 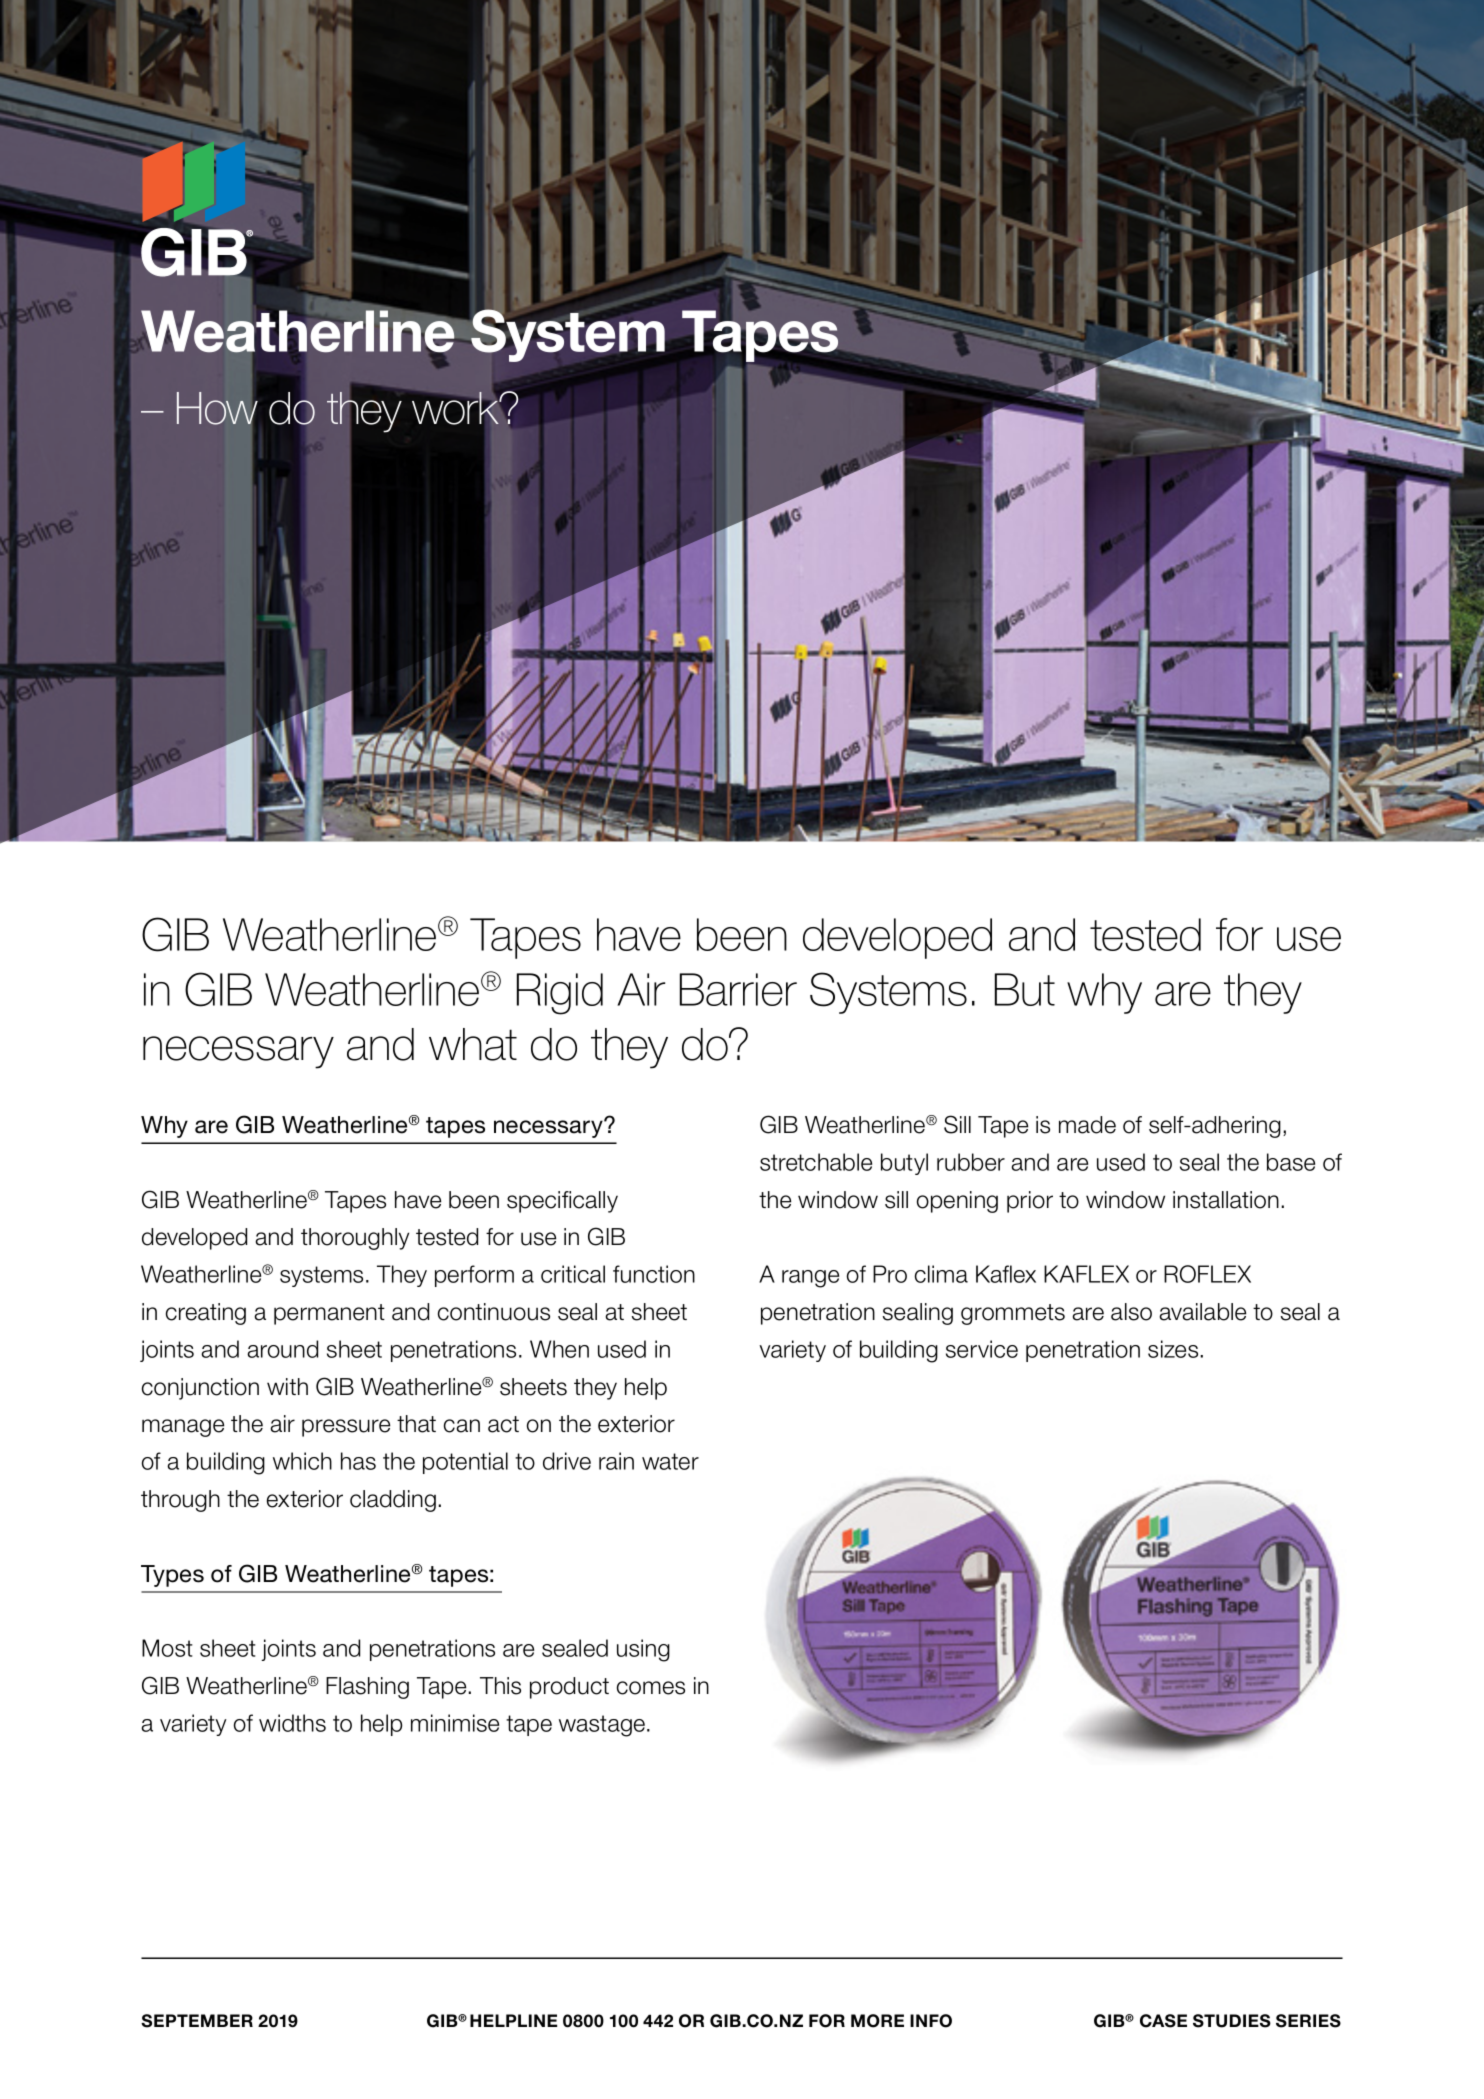 What do you see at coordinates (197, 2021) in the screenshot?
I see `SEPTEMBER` at bounding box center [197, 2021].
